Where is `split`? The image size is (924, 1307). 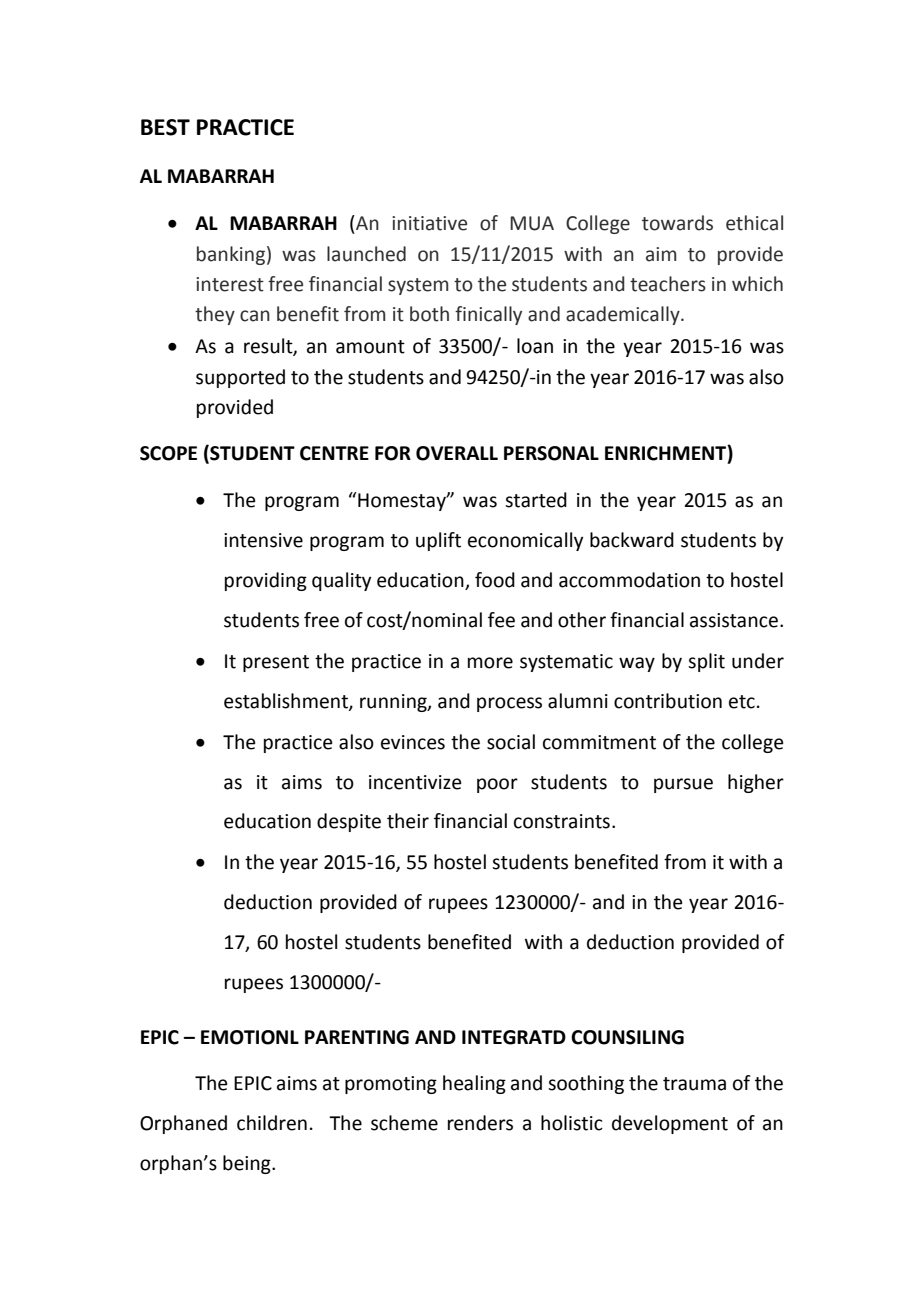 split is located at coordinates (706, 662).
